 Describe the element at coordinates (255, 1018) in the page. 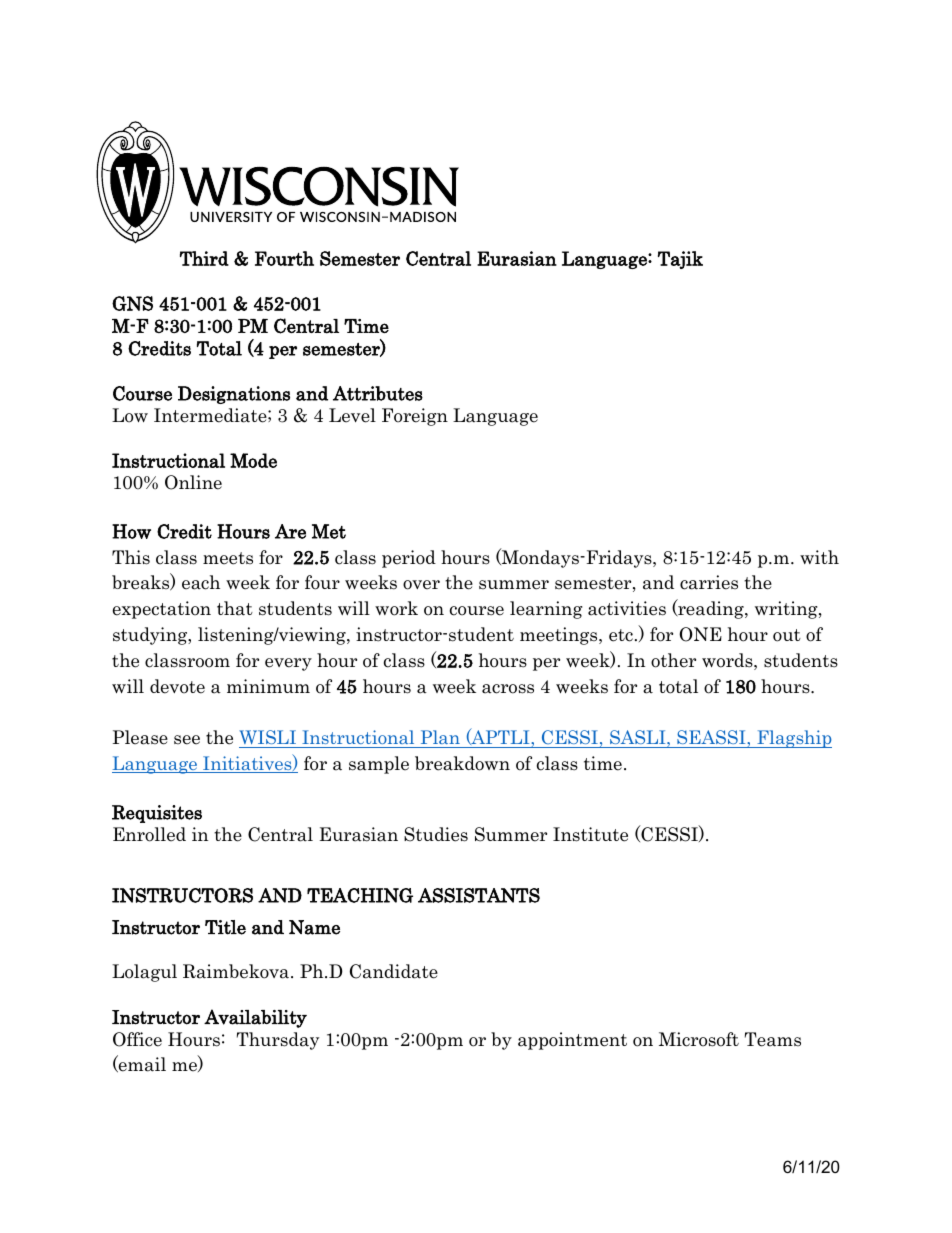

I see `Availability` at that location.
